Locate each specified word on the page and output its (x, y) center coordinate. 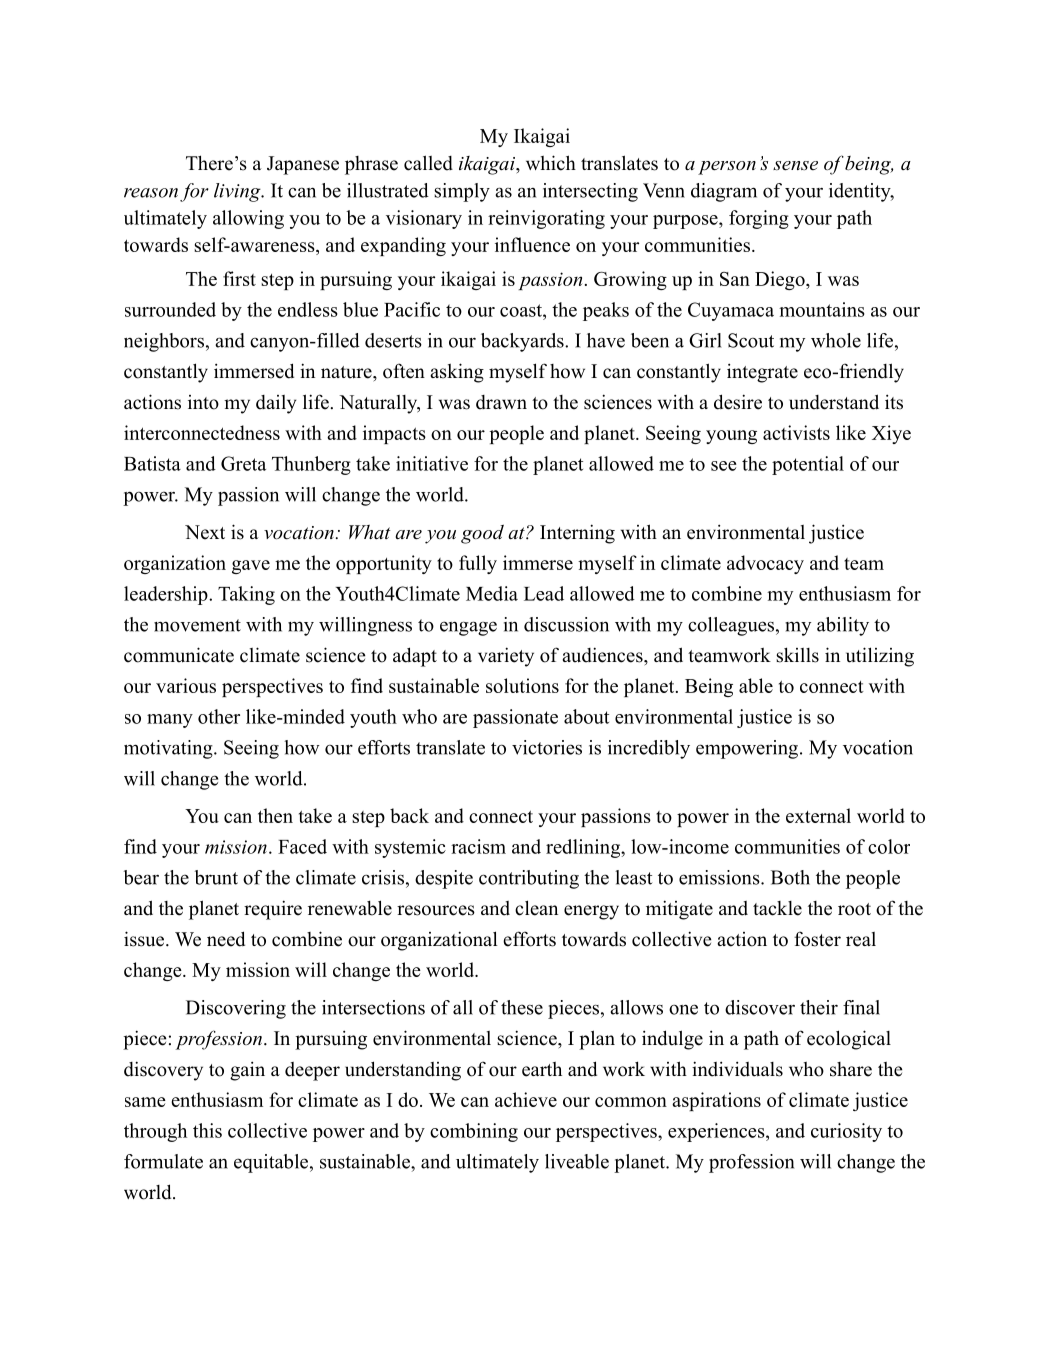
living (238, 192)
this (207, 1130)
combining (474, 1132)
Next (205, 532)
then (275, 815)
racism (478, 846)
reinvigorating (546, 219)
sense (795, 166)
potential (808, 465)
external (818, 815)
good (482, 534)
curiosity (846, 1132)
